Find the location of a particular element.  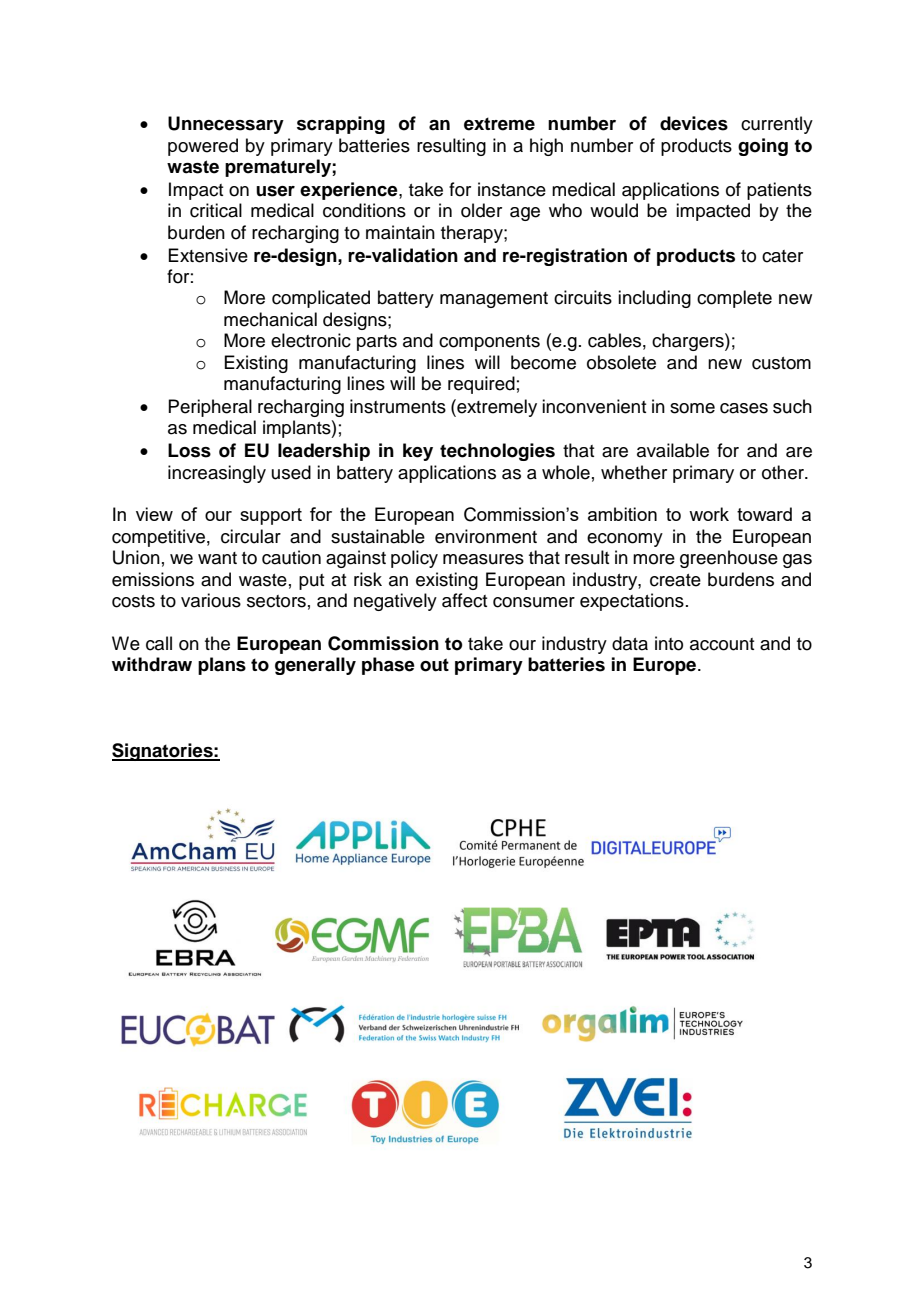

management is located at coordinates (494, 300).
